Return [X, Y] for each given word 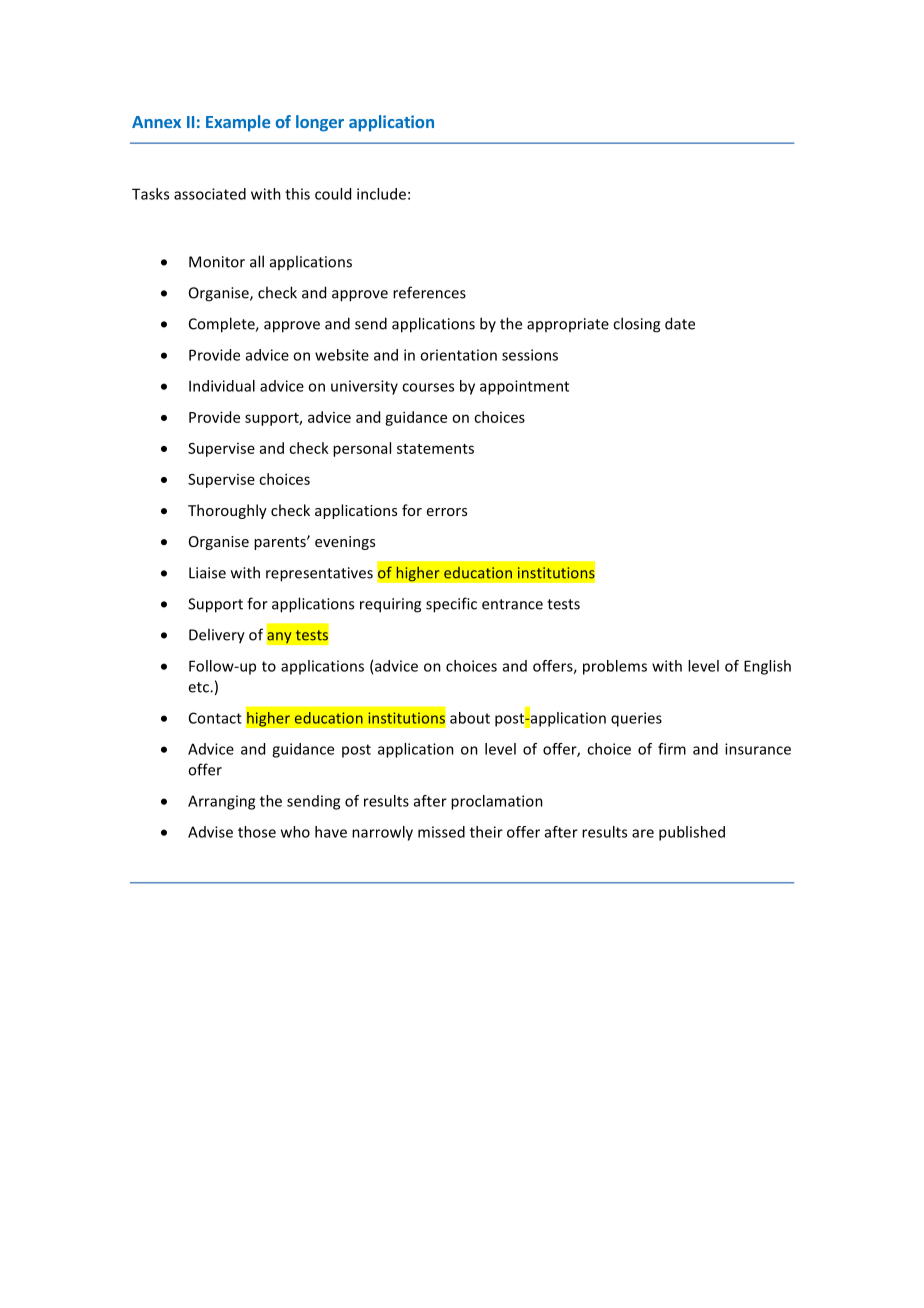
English [767, 667]
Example [238, 123]
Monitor [217, 262]
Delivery [217, 636]
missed [441, 832]
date [680, 323]
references [429, 292]
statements [435, 449]
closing [636, 325]
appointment [524, 387]
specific [451, 605]
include [381, 194]
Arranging [221, 802]
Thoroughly [227, 511]
